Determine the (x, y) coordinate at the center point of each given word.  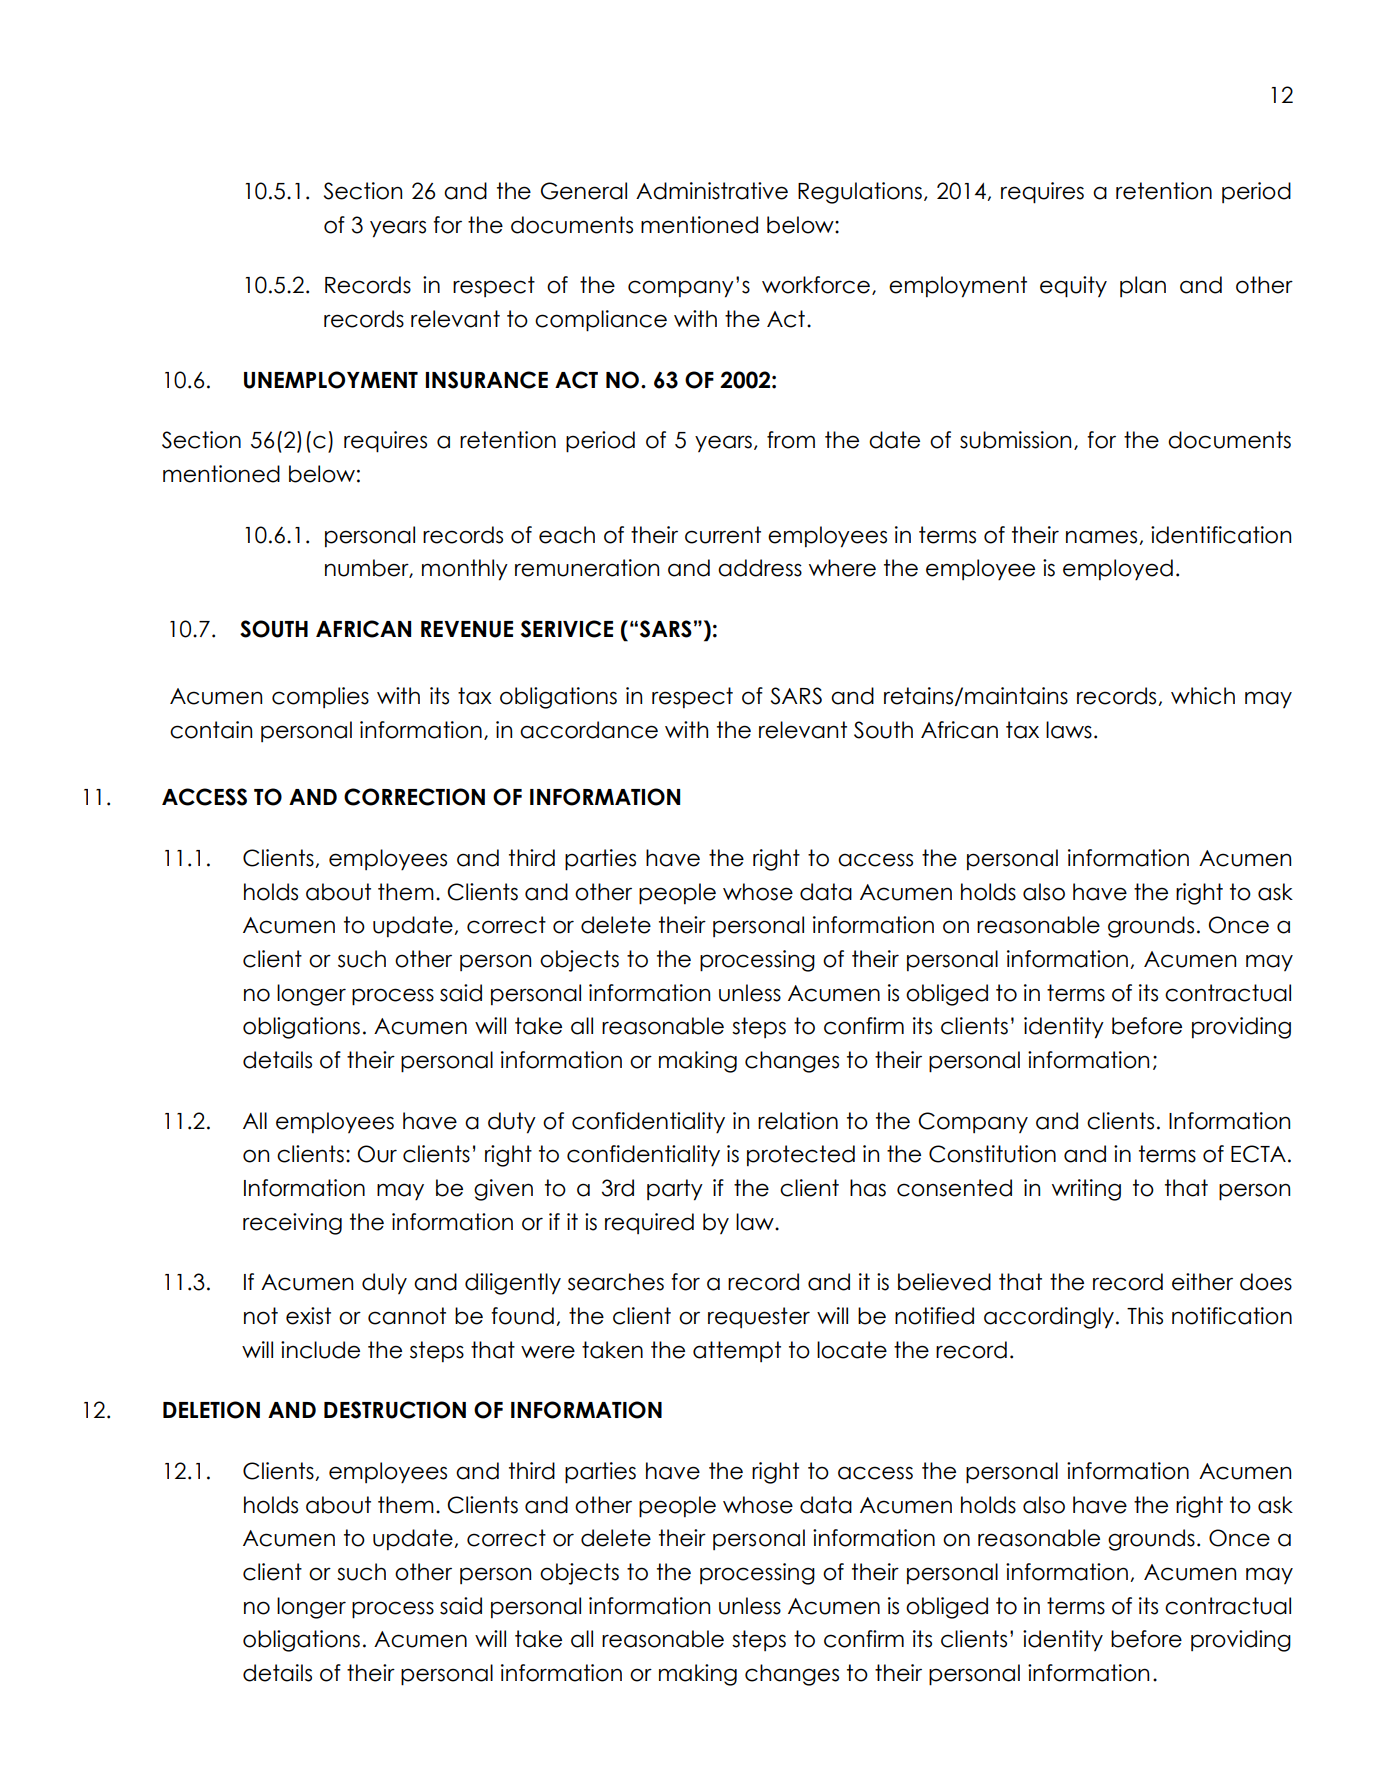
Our (377, 1154)
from (791, 440)
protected (801, 1155)
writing (1086, 1190)
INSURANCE (487, 380)
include (320, 1350)
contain (211, 730)
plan (1143, 286)
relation (798, 1121)
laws (1069, 730)
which (1203, 696)
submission (1015, 440)
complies (320, 697)
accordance (589, 730)
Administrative (712, 191)
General (584, 191)
